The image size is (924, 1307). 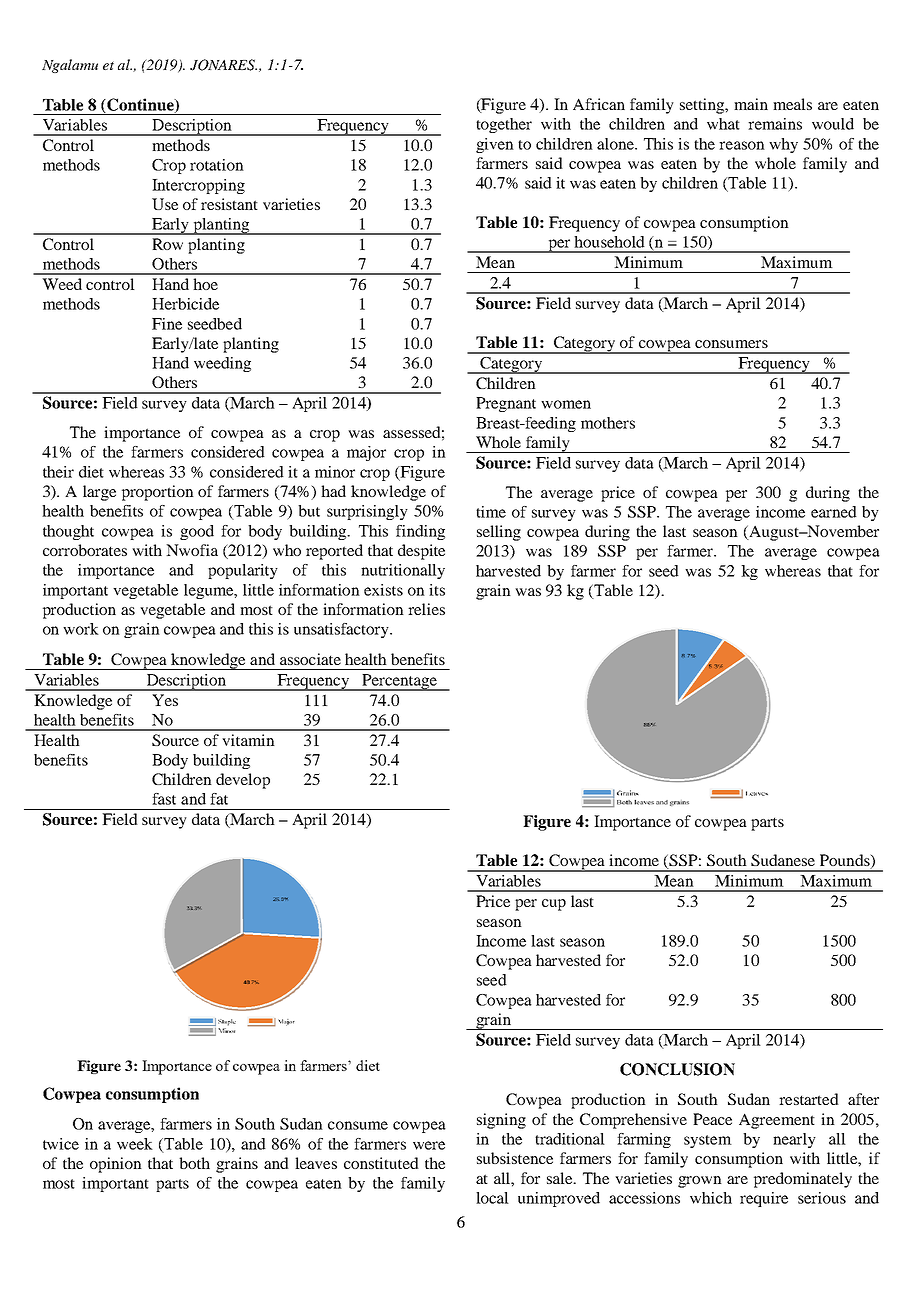 I want to click on week, so click(x=135, y=1144).
